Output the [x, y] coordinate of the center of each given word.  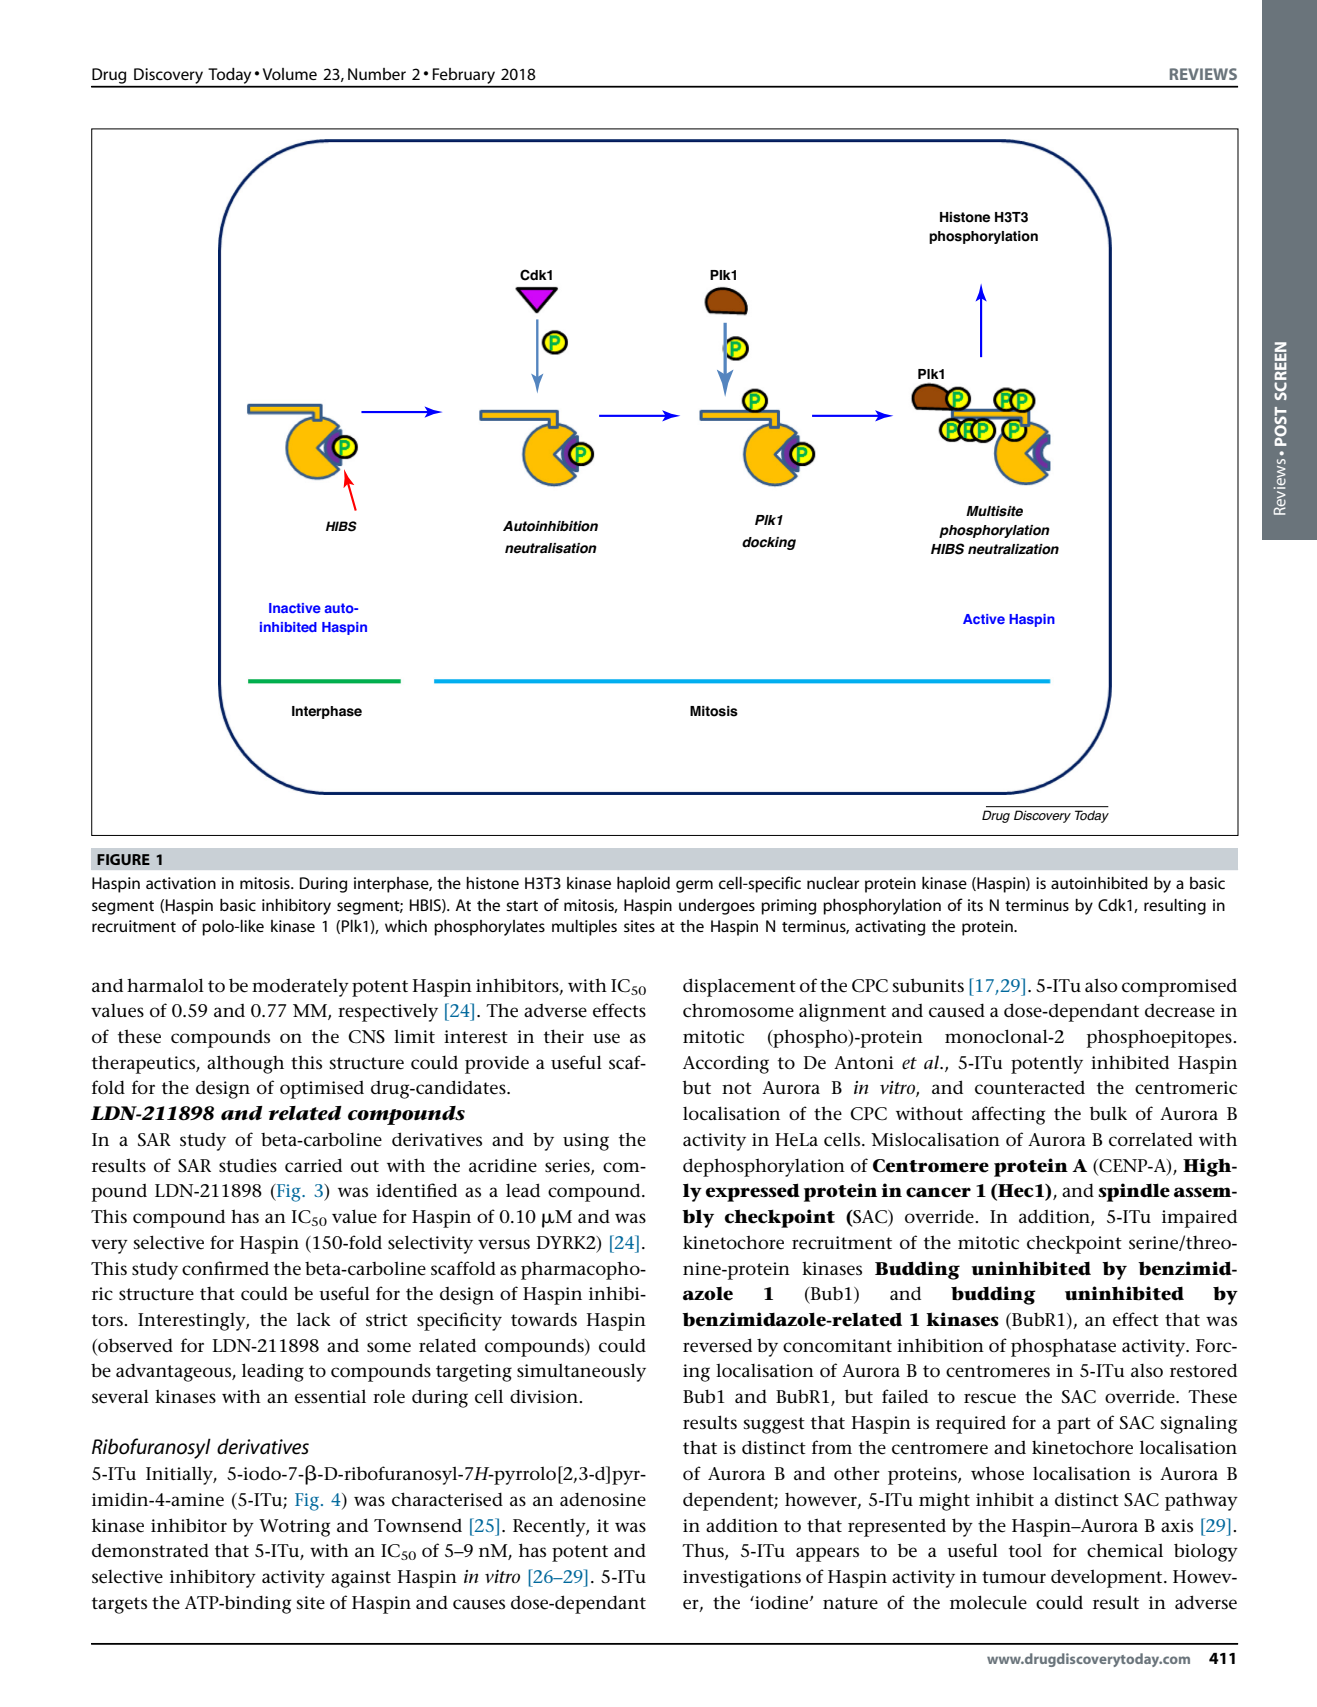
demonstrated [150, 1550]
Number [377, 74]
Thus [704, 1551]
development [1108, 1578]
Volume [290, 74]
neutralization [1013, 549]
